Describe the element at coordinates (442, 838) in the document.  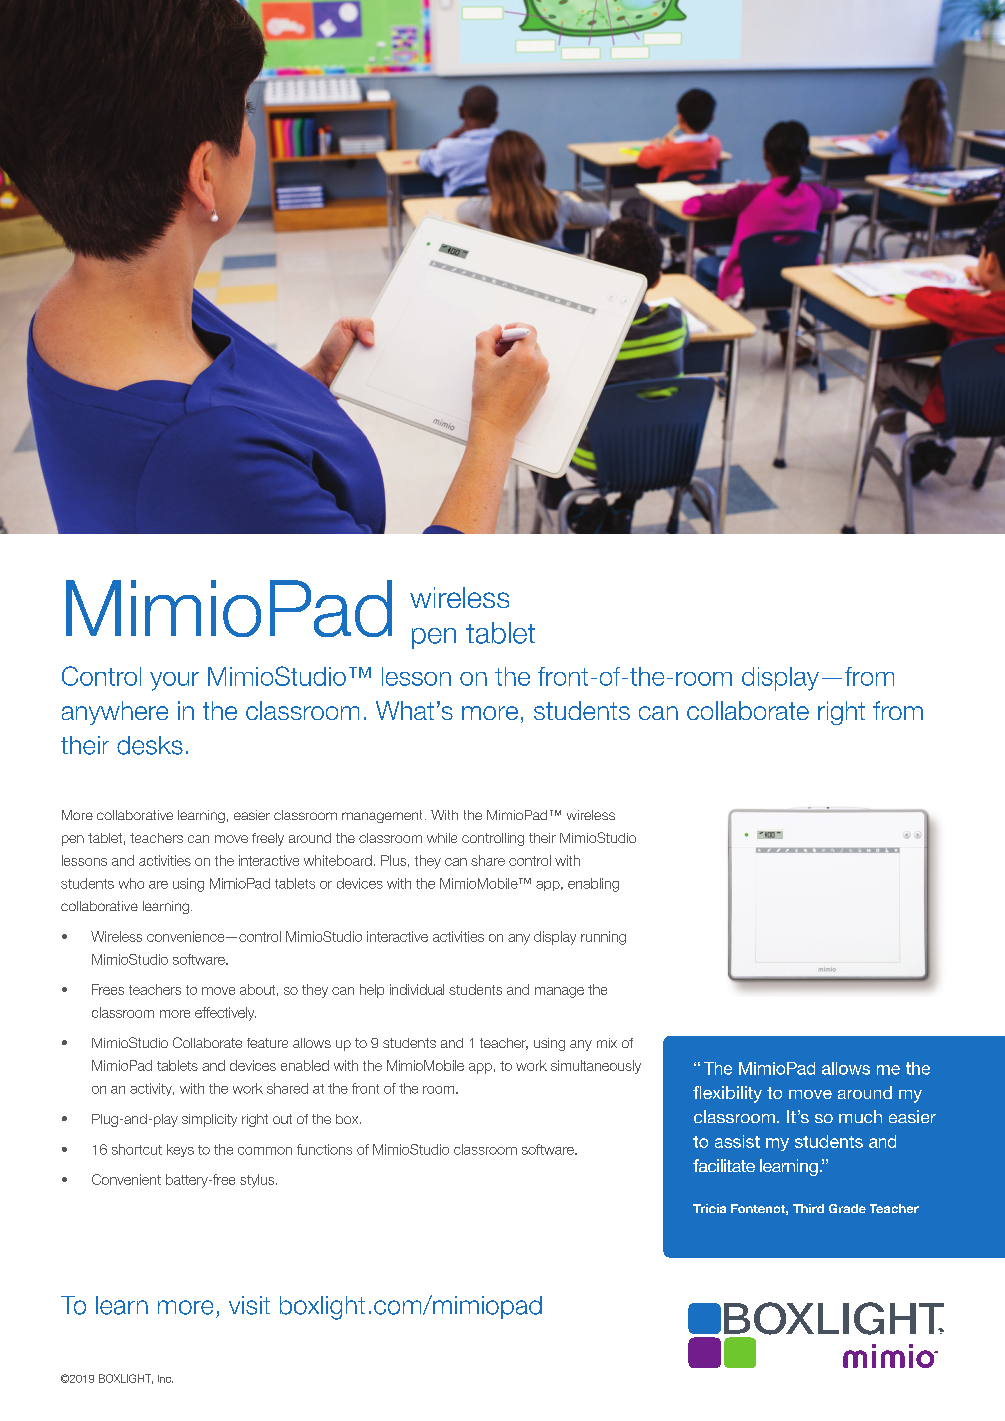
I see `while` at that location.
